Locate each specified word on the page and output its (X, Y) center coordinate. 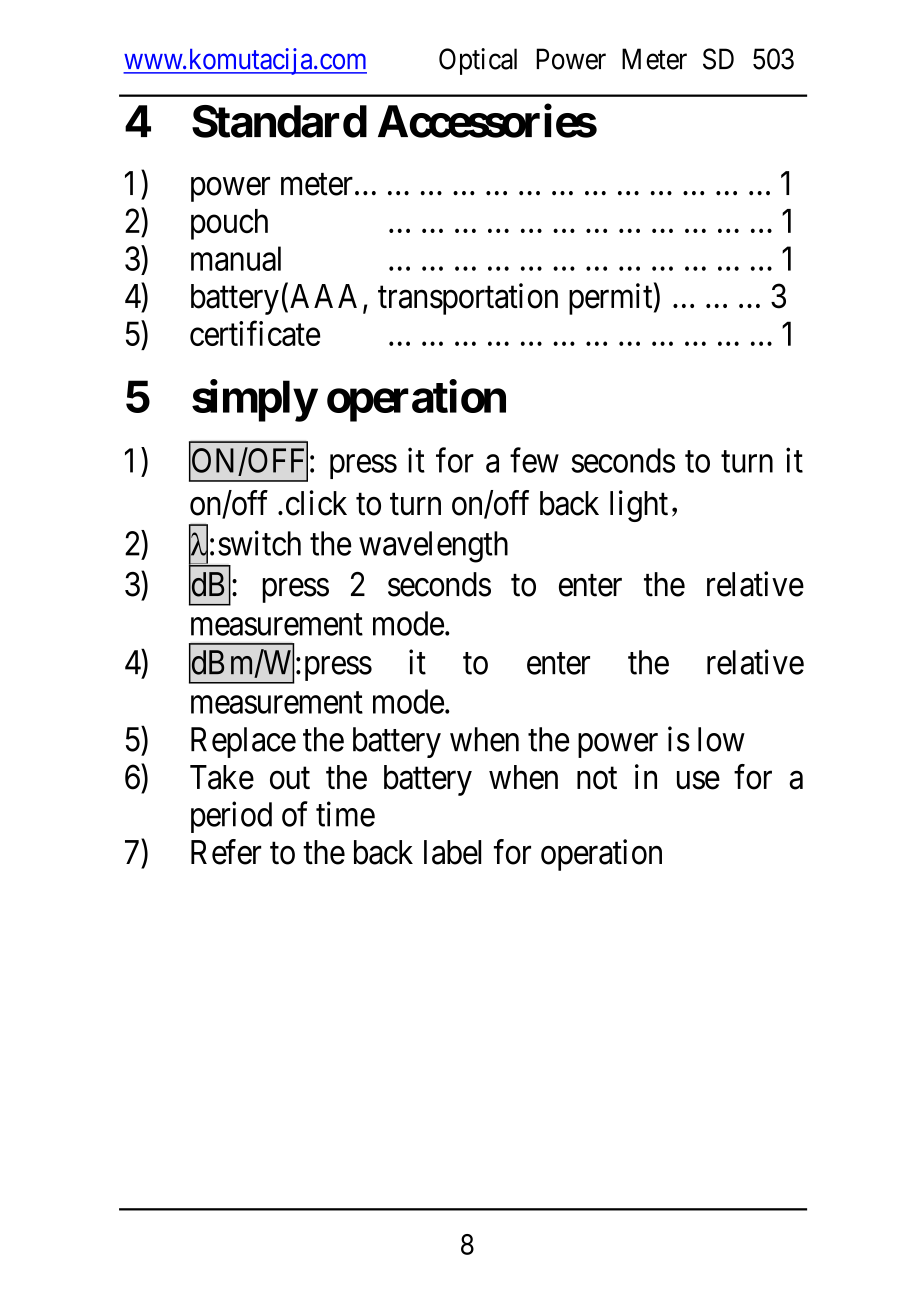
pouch (229, 224)
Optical (478, 61)
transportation (468, 299)
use (698, 780)
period (231, 817)
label (452, 852)
